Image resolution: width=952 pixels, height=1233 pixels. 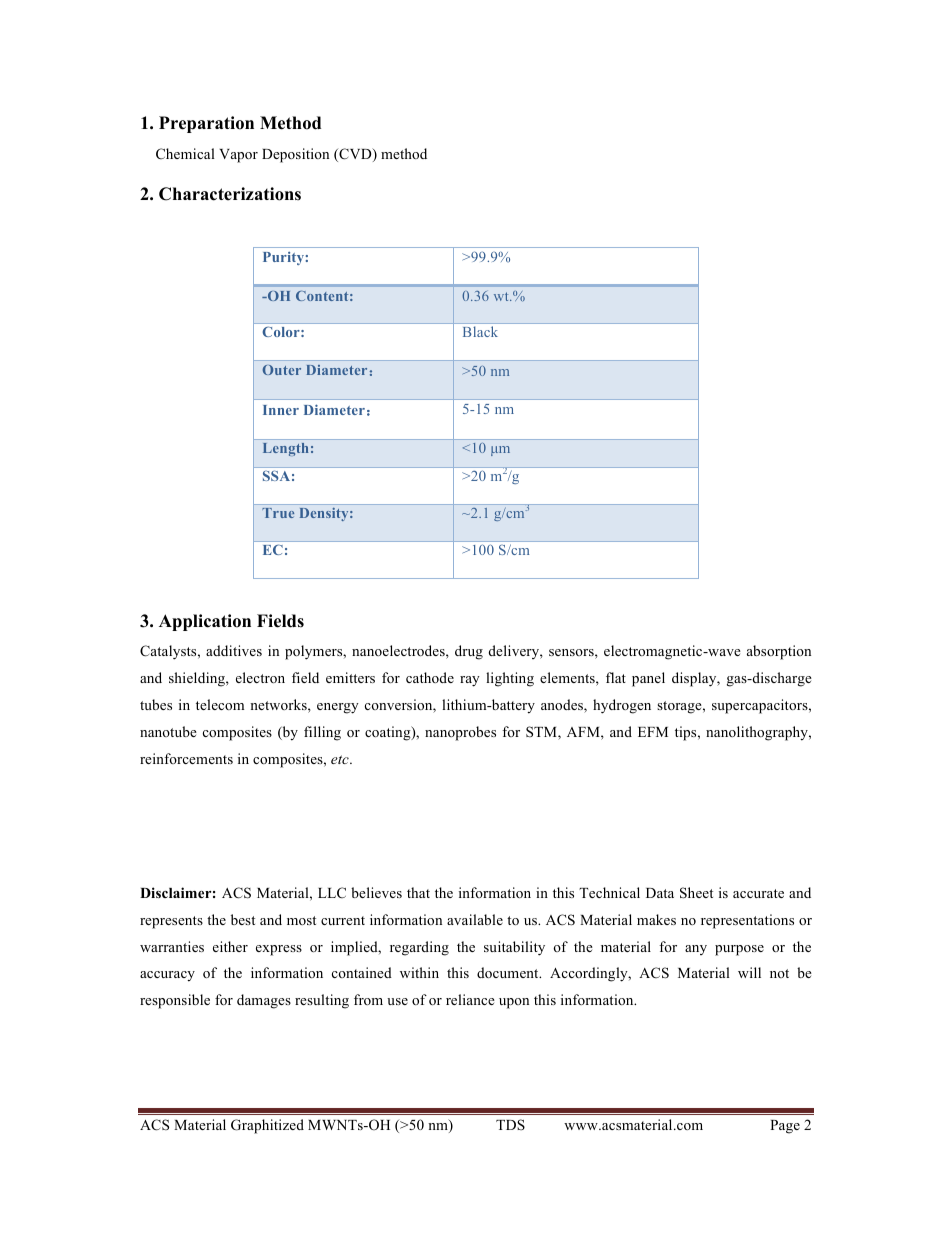 What do you see at coordinates (220, 704) in the page?
I see `telecom` at bounding box center [220, 704].
